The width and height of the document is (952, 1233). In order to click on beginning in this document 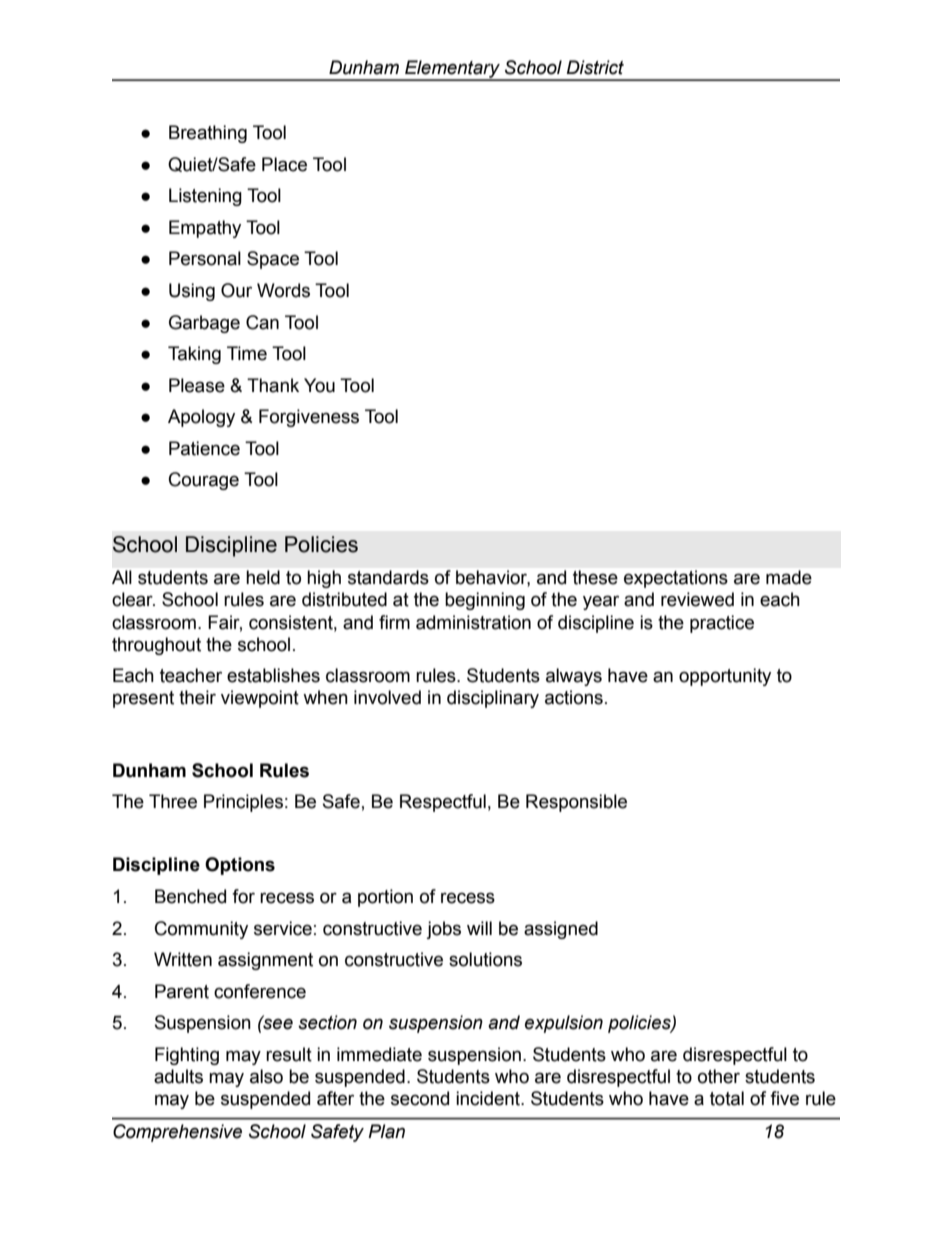, I will do `click(485, 601)`.
